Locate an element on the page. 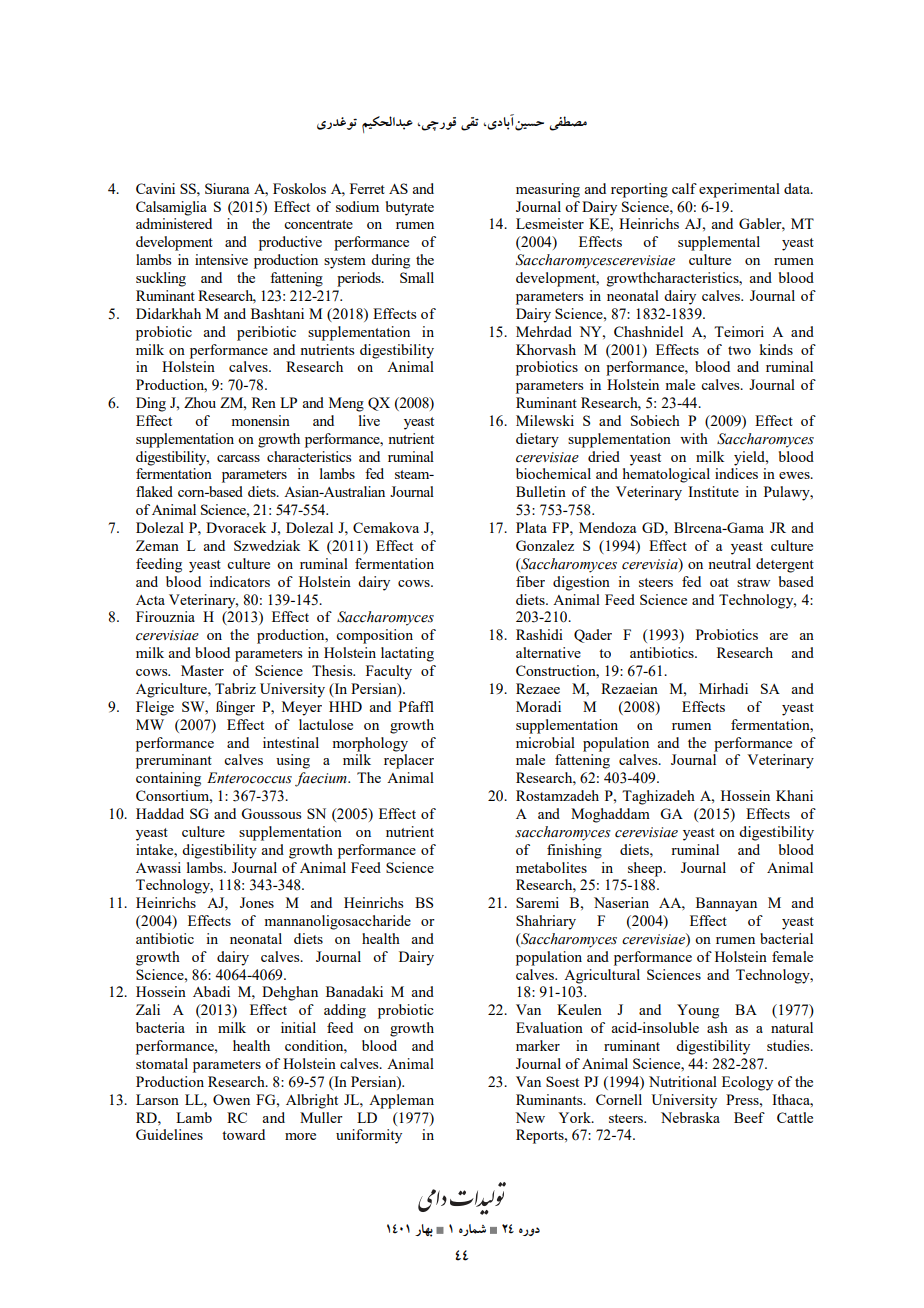  Bulletin is located at coordinates (541, 491).
